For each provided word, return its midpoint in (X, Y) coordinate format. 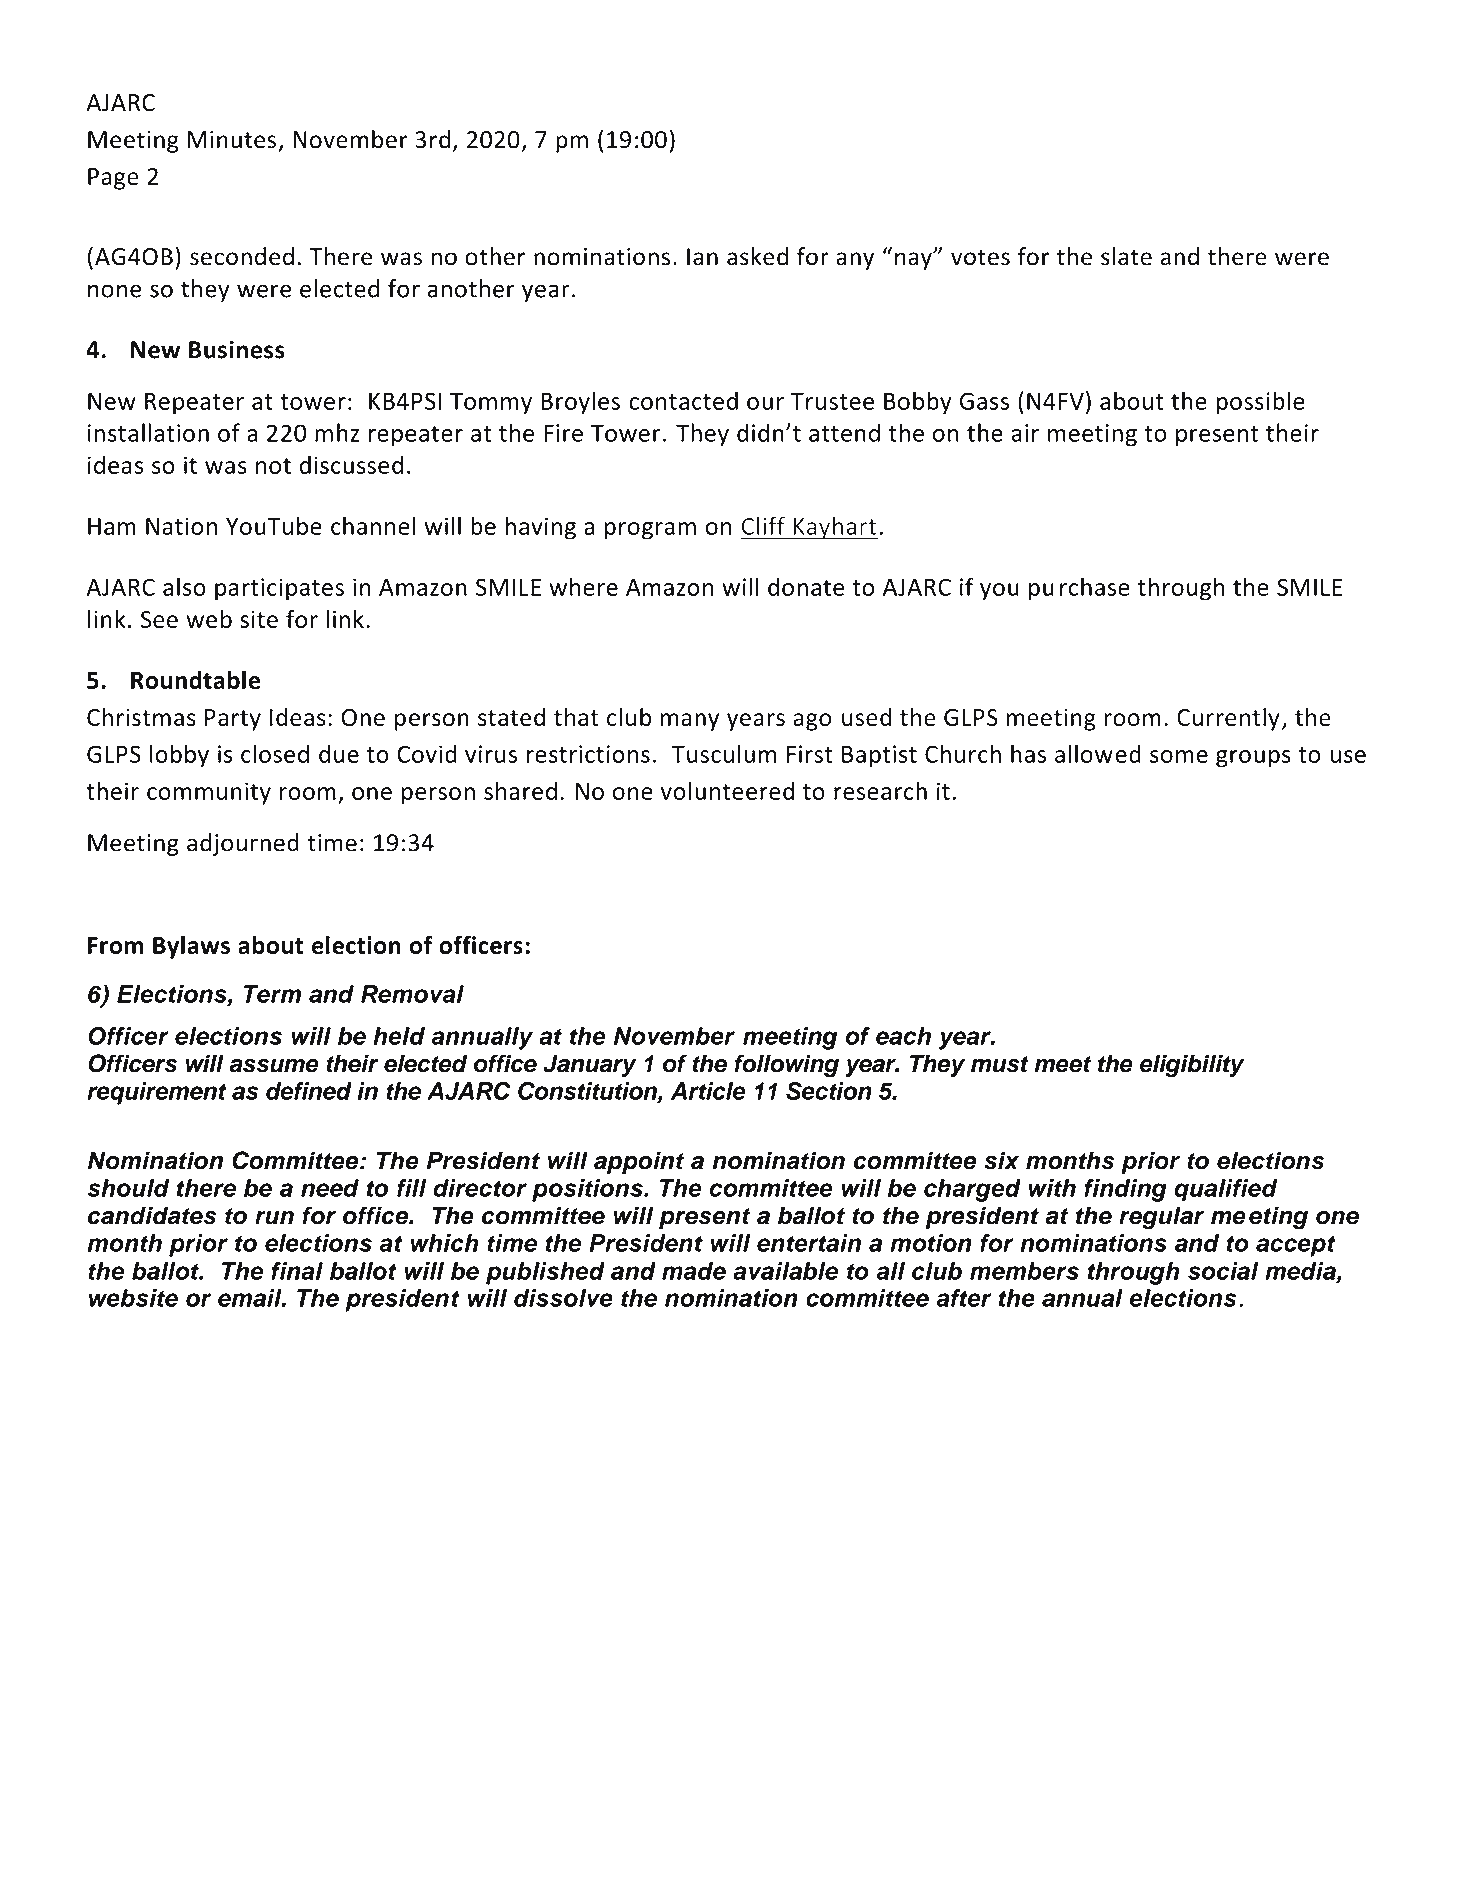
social (1223, 1271)
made (694, 1271)
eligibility (1192, 1066)
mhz (337, 432)
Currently (1228, 719)
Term (272, 994)
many (690, 722)
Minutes (232, 140)
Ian (702, 257)
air (1025, 433)
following (786, 1066)
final (297, 1271)
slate (1126, 256)
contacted (683, 400)
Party (233, 720)
